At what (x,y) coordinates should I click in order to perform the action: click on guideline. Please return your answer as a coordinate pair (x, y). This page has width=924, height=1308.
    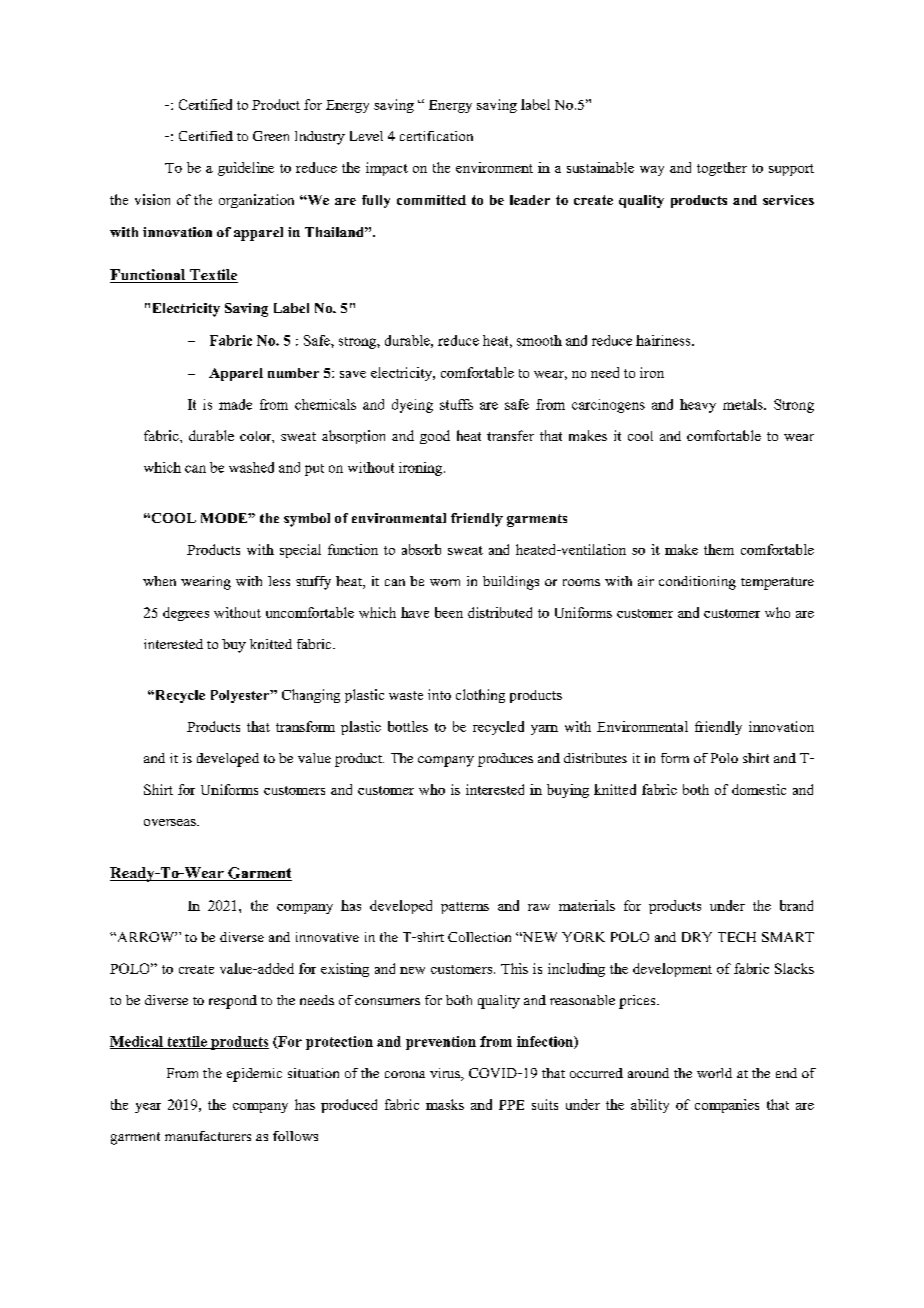
    Looking at the image, I should click on (246, 169).
